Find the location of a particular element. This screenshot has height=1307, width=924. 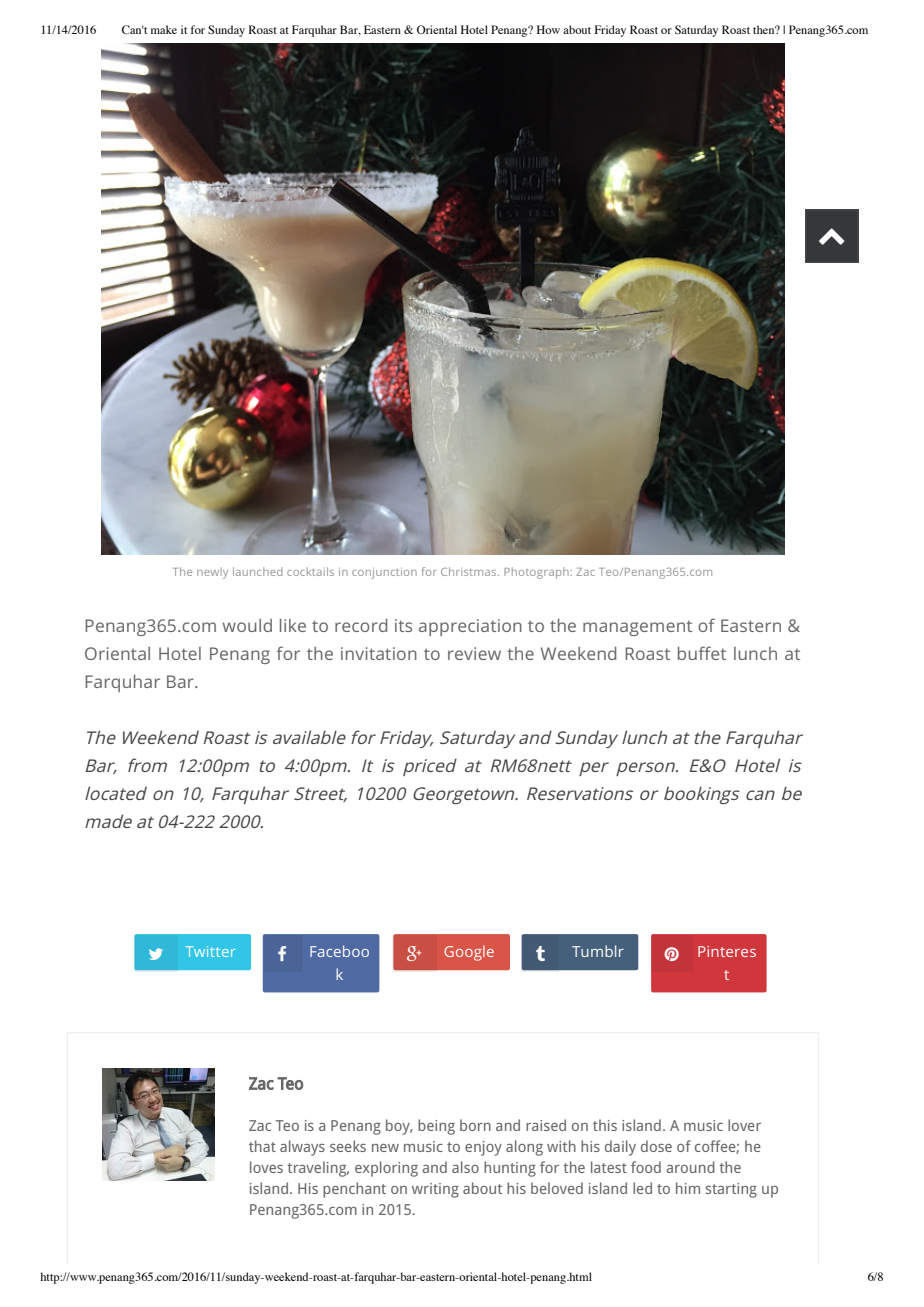

How is located at coordinates (548, 29).
